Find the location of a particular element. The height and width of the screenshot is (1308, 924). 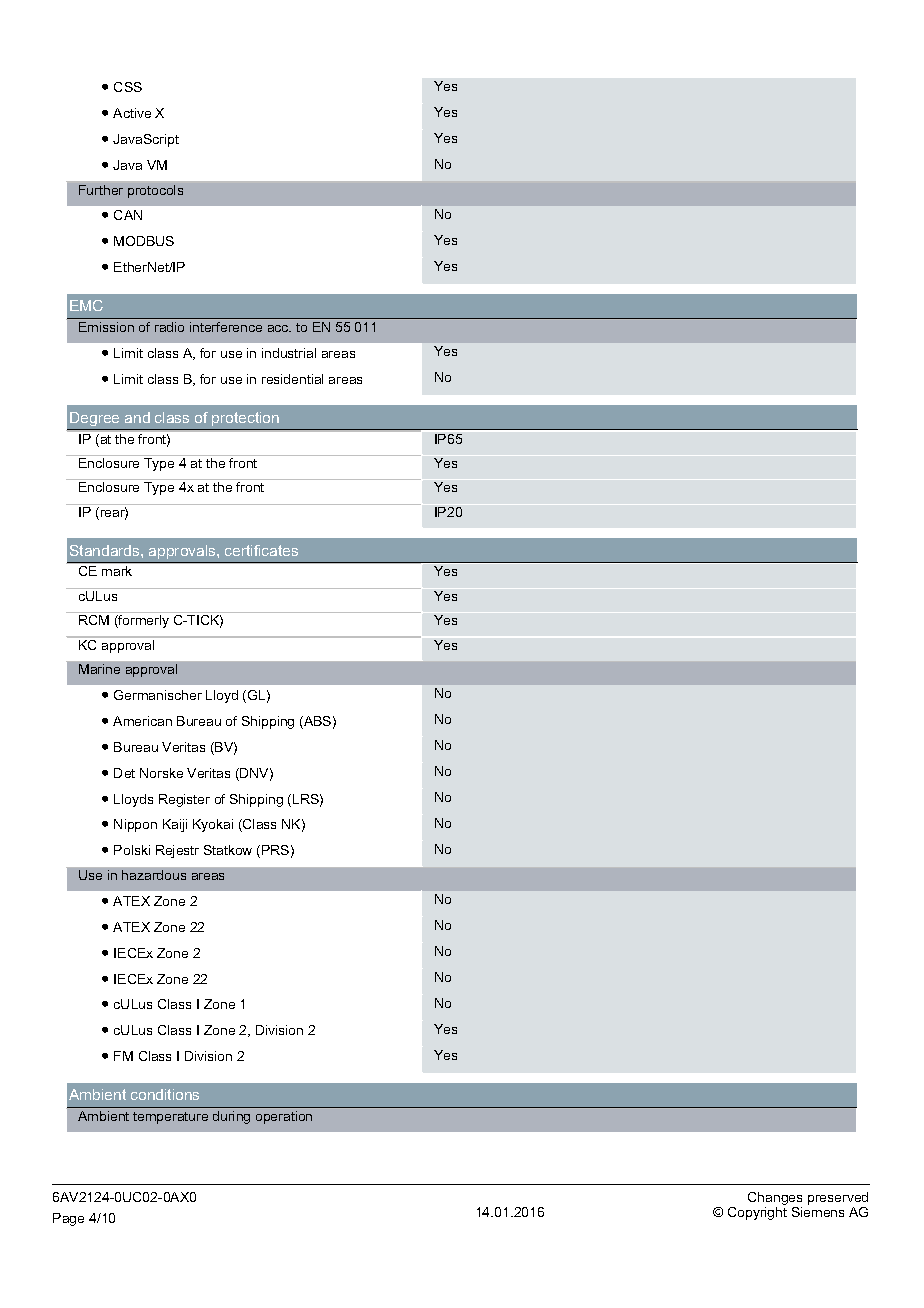

Active is located at coordinates (132, 113).
